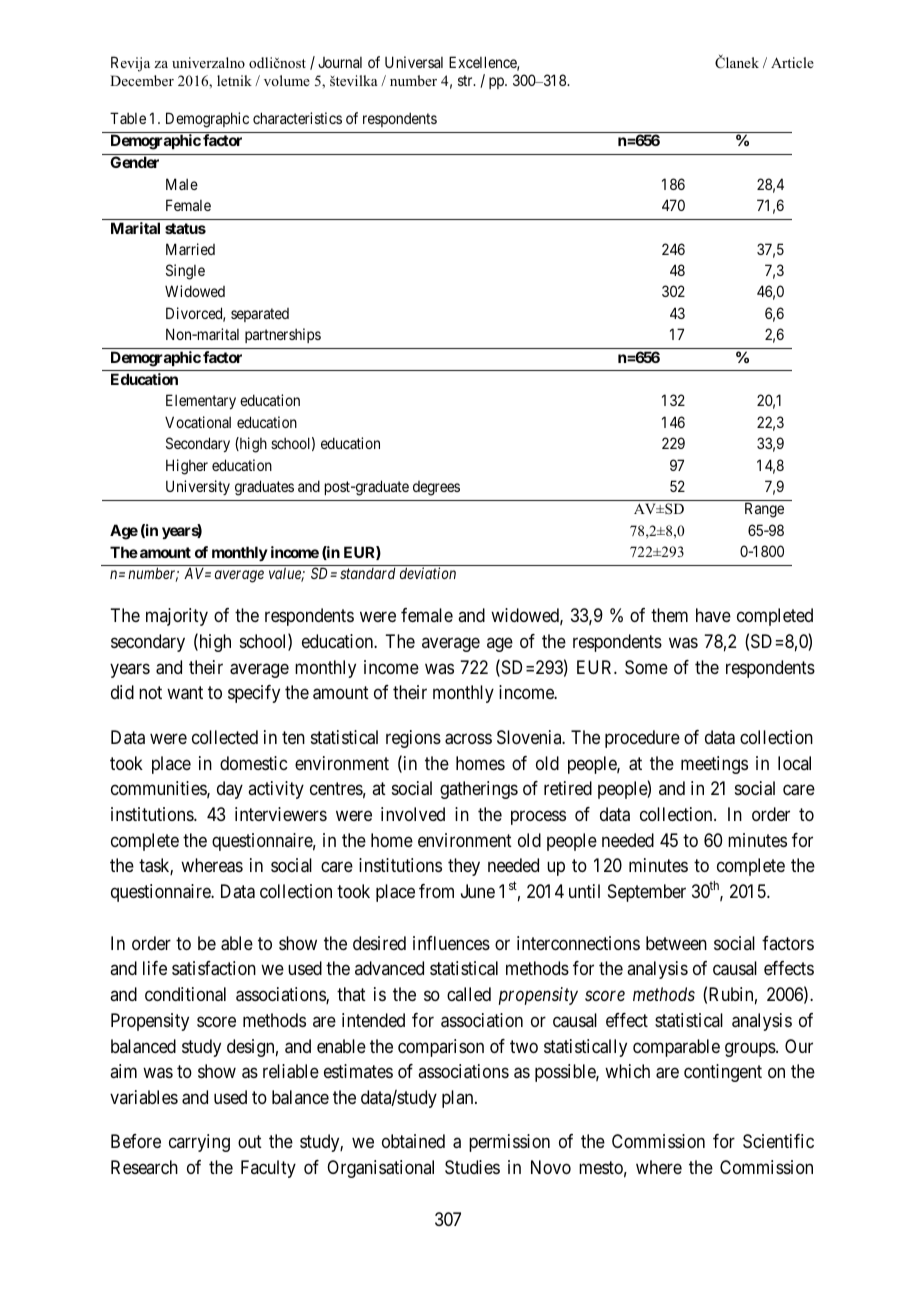 The image size is (924, 1308). What do you see at coordinates (472, 1167) in the document?
I see `Studies` at bounding box center [472, 1167].
